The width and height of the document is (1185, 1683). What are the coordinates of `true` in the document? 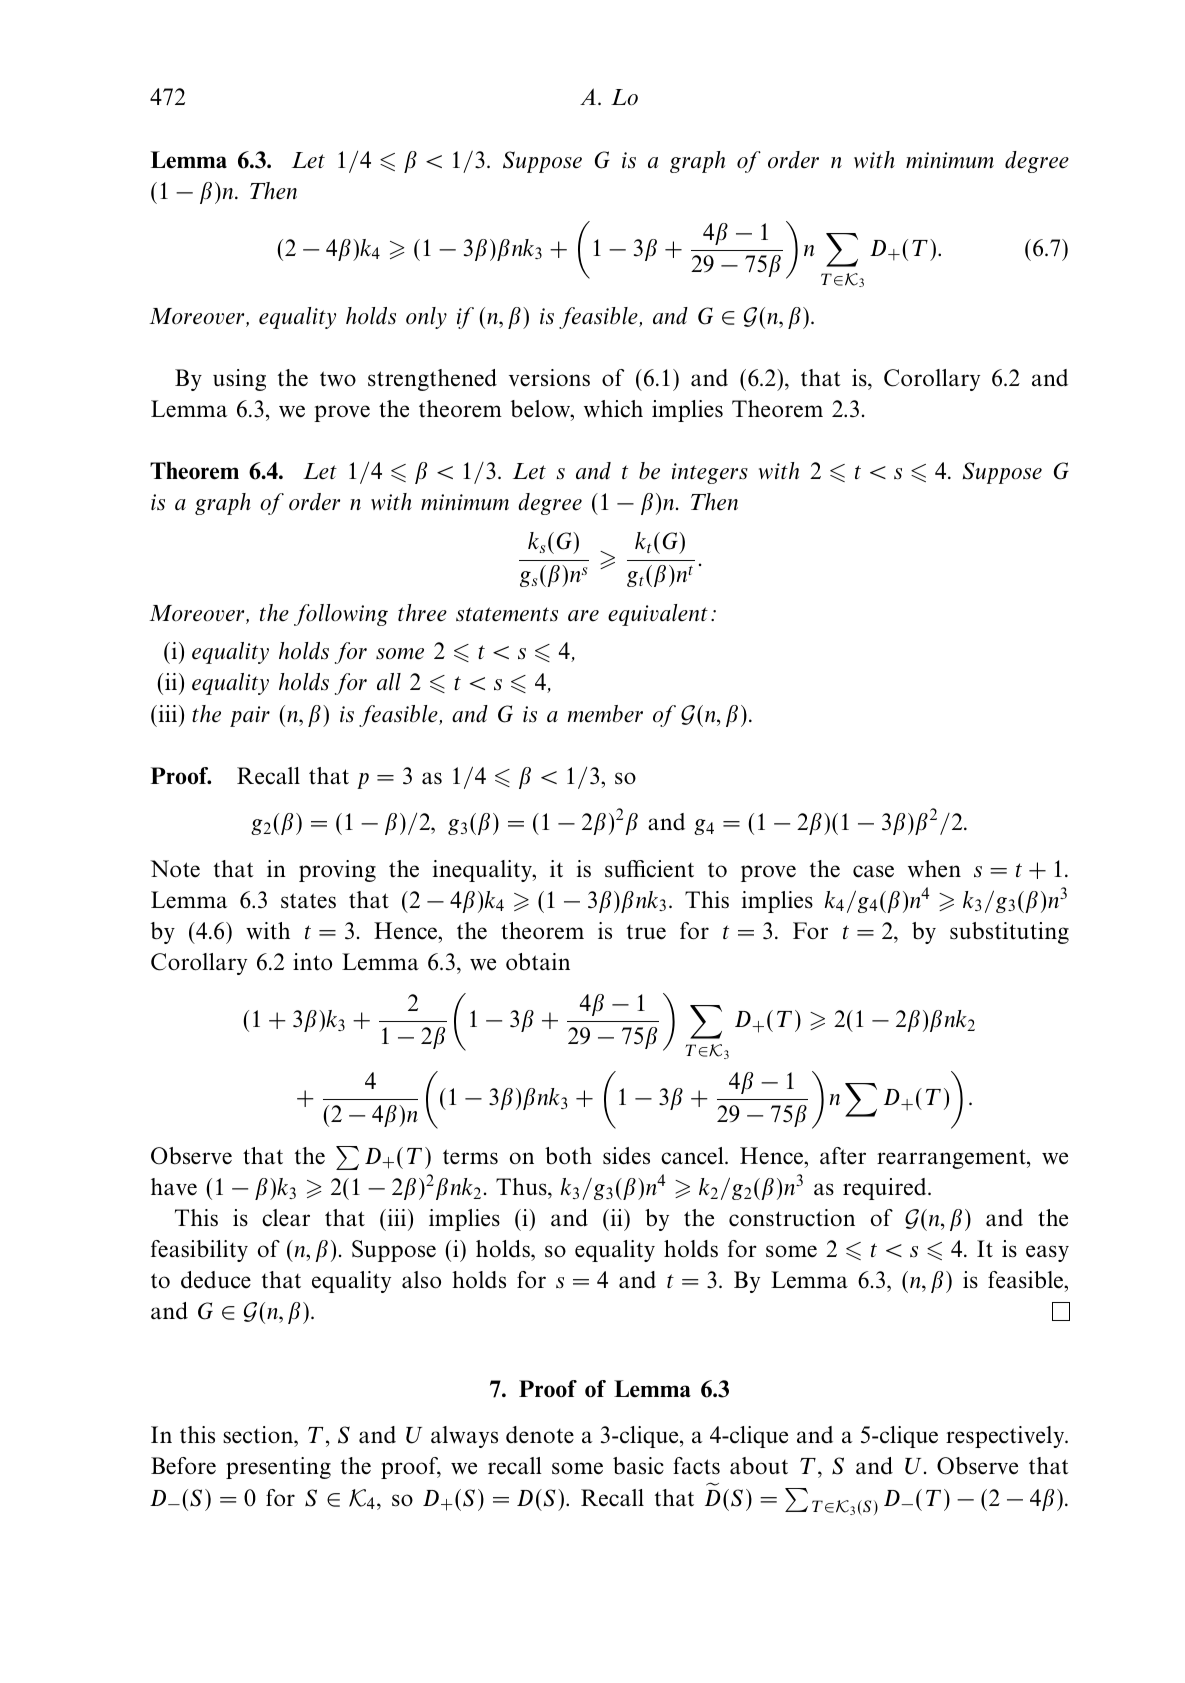 It's located at (646, 932).
